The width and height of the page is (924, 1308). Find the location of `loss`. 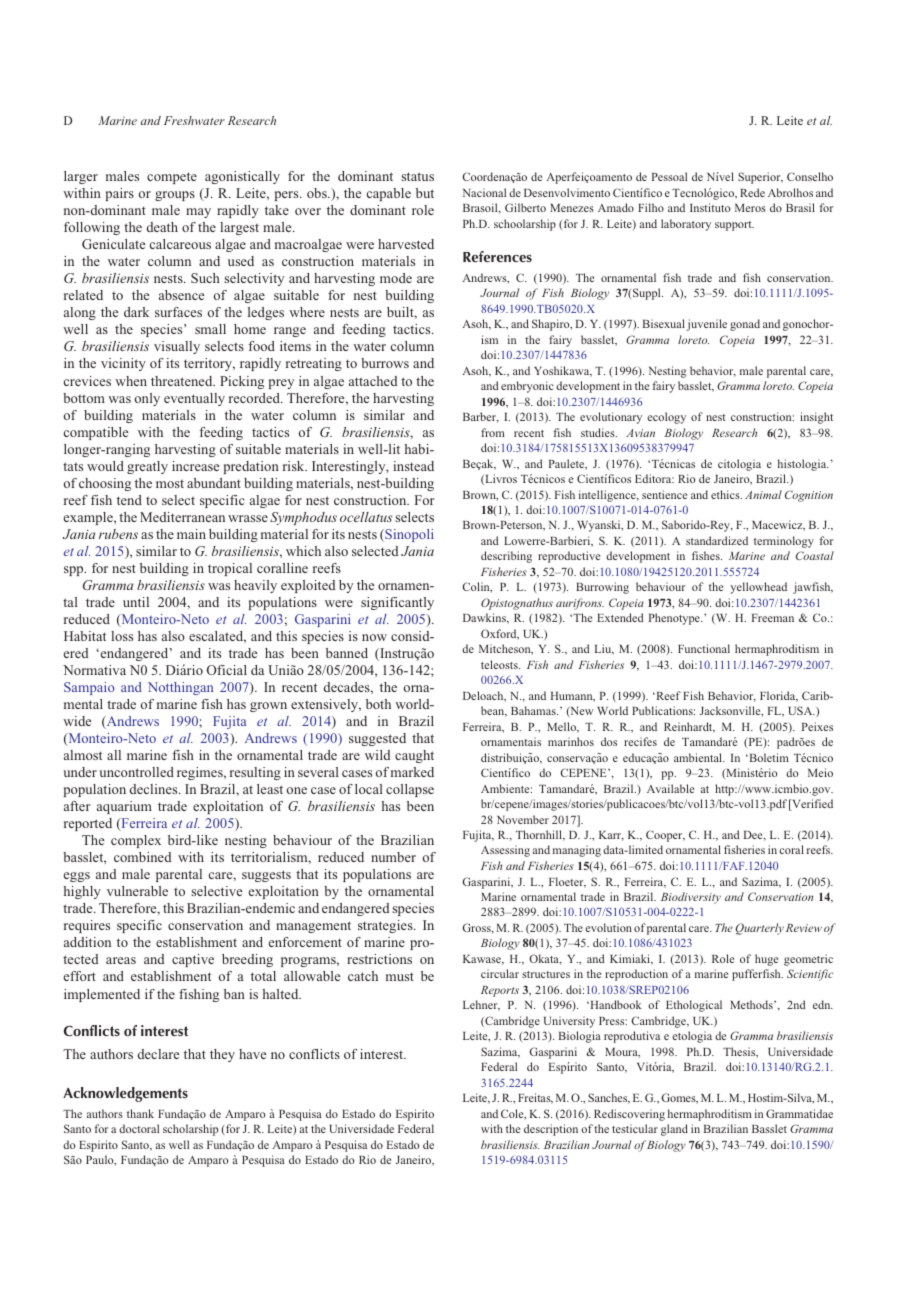

loss is located at coordinates (122, 636).
